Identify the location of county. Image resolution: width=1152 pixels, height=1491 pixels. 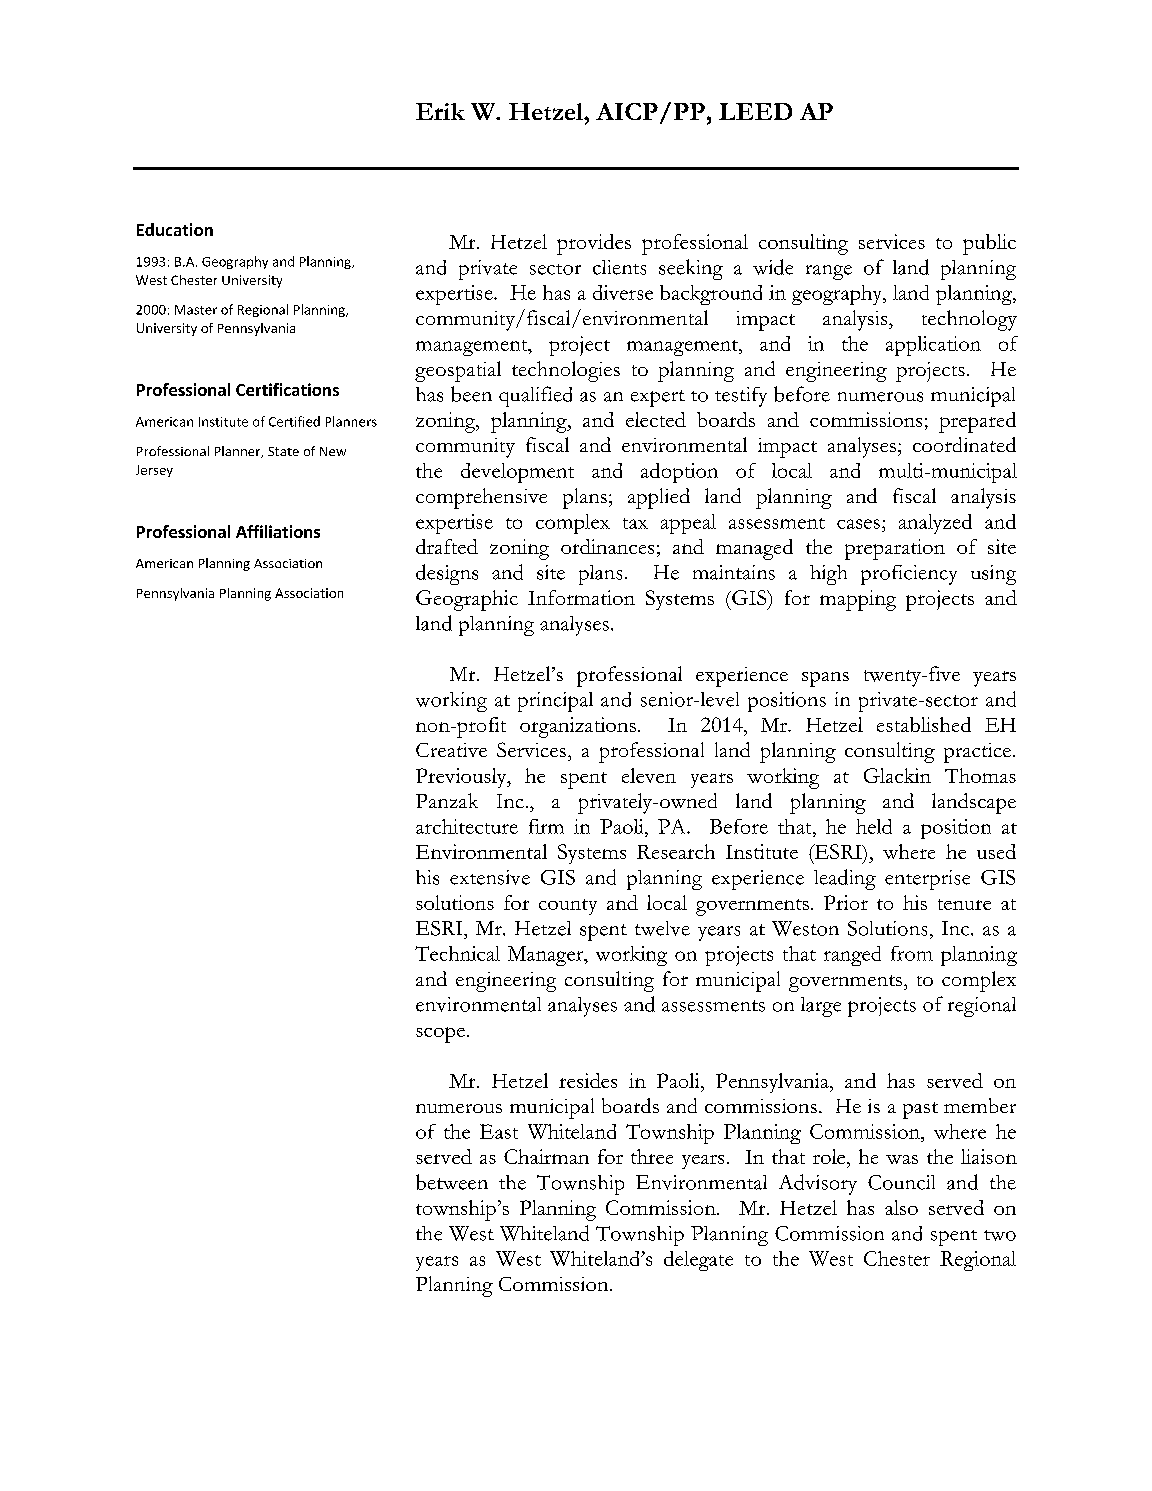
(568, 907).
